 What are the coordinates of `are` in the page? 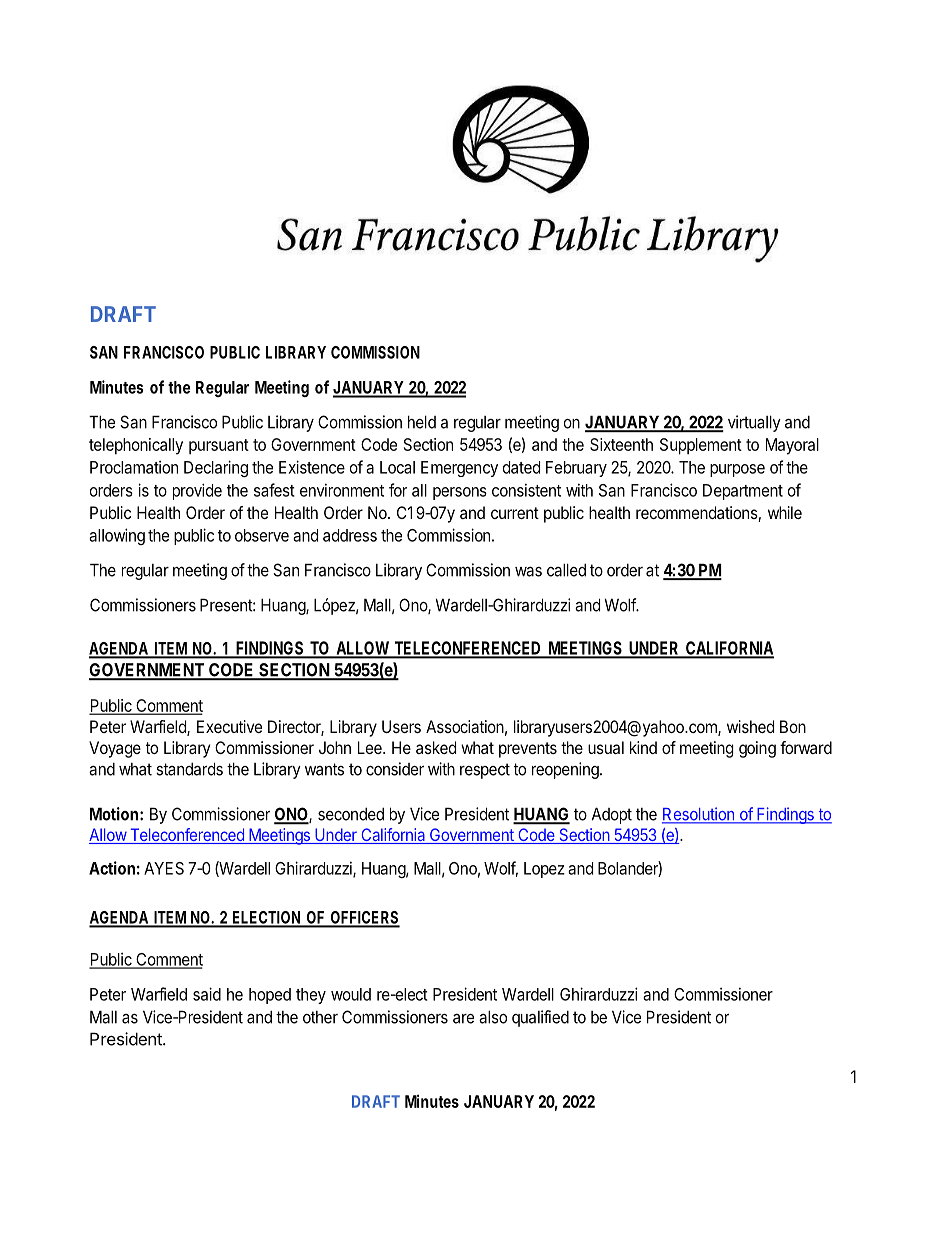 It's located at (463, 1019).
